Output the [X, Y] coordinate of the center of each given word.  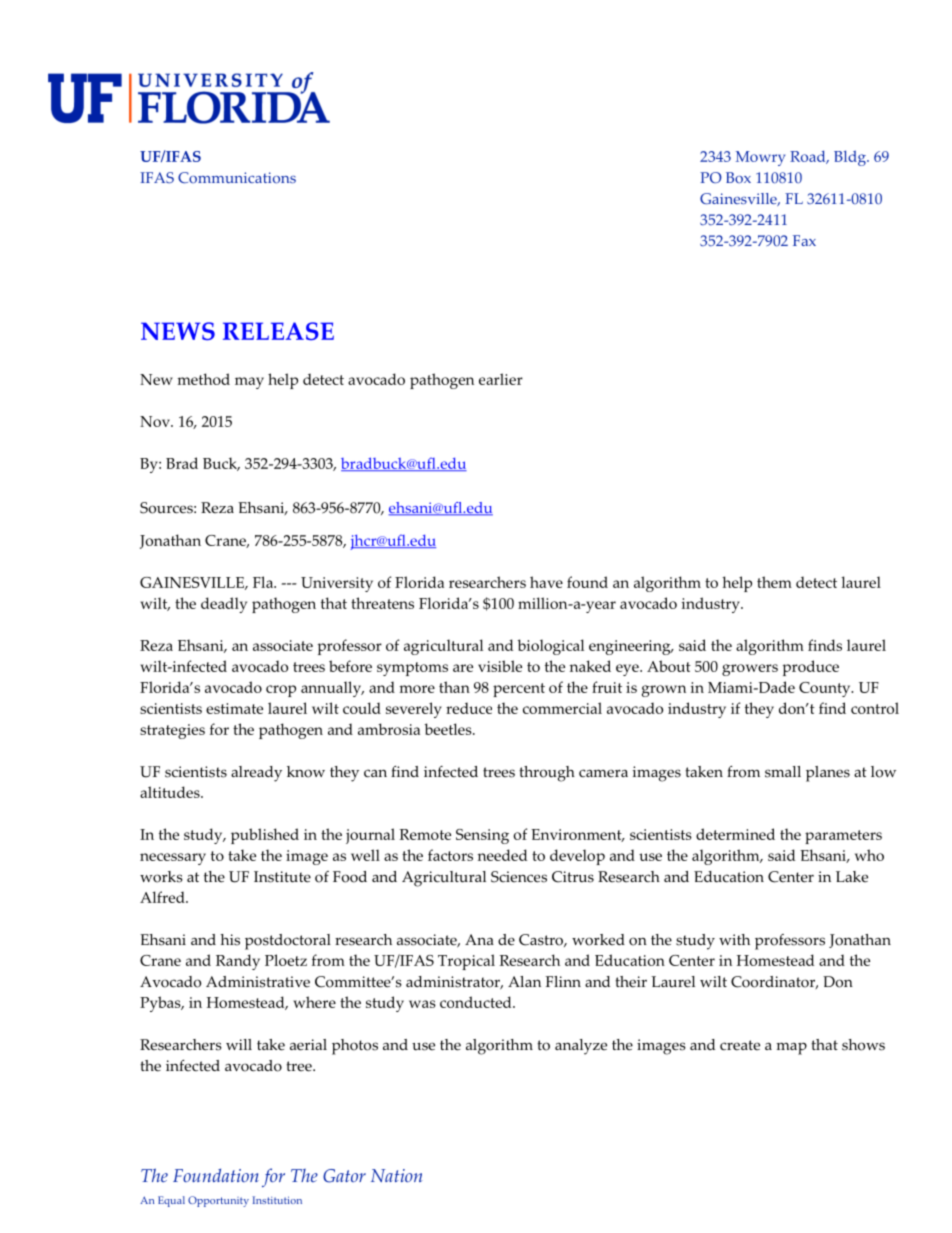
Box [738, 177]
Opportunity [218, 1201]
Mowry [760, 158]
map [791, 1048]
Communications [237, 178]
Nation [396, 1175]
